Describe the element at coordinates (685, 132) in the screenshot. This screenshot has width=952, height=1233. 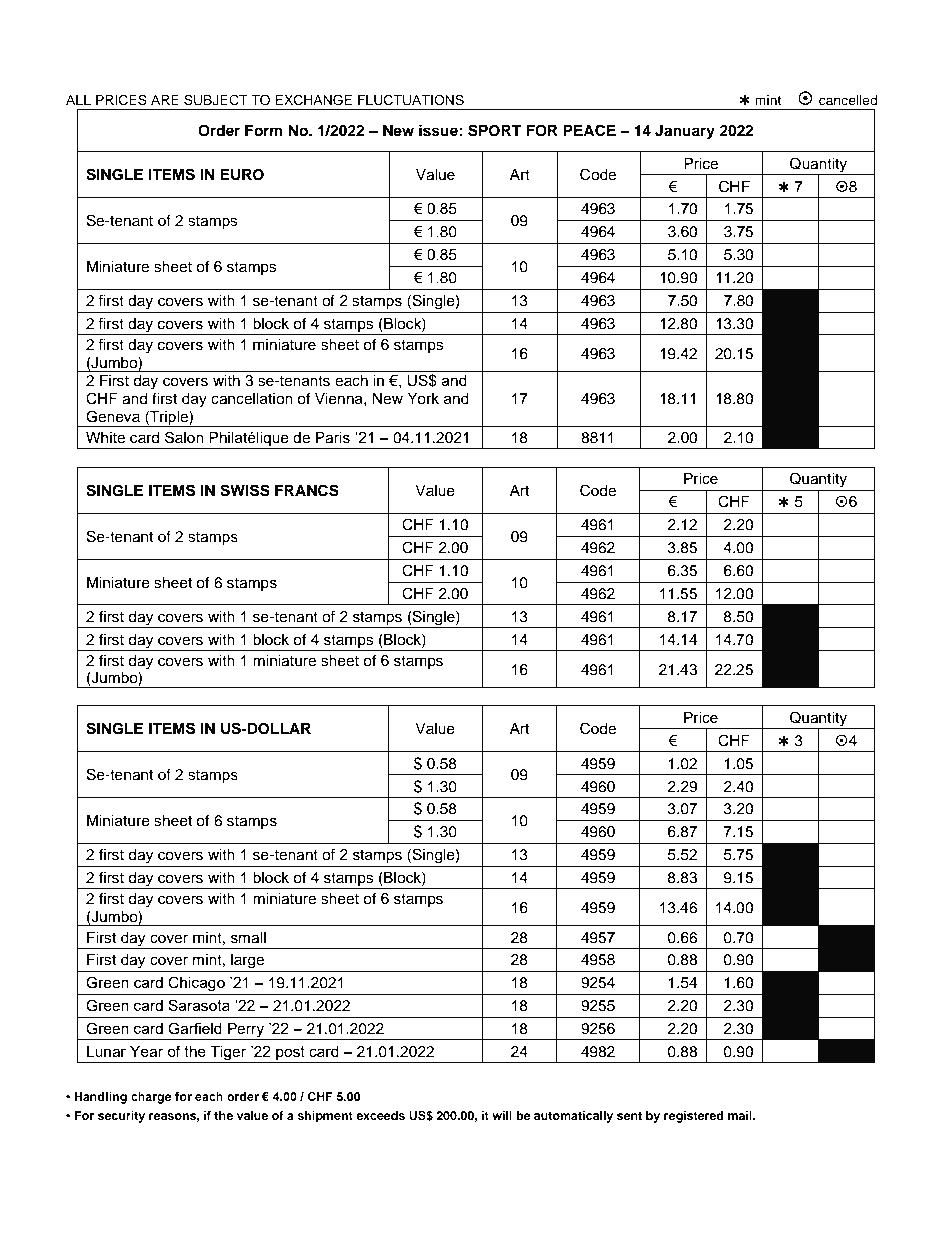
I see `January` at that location.
